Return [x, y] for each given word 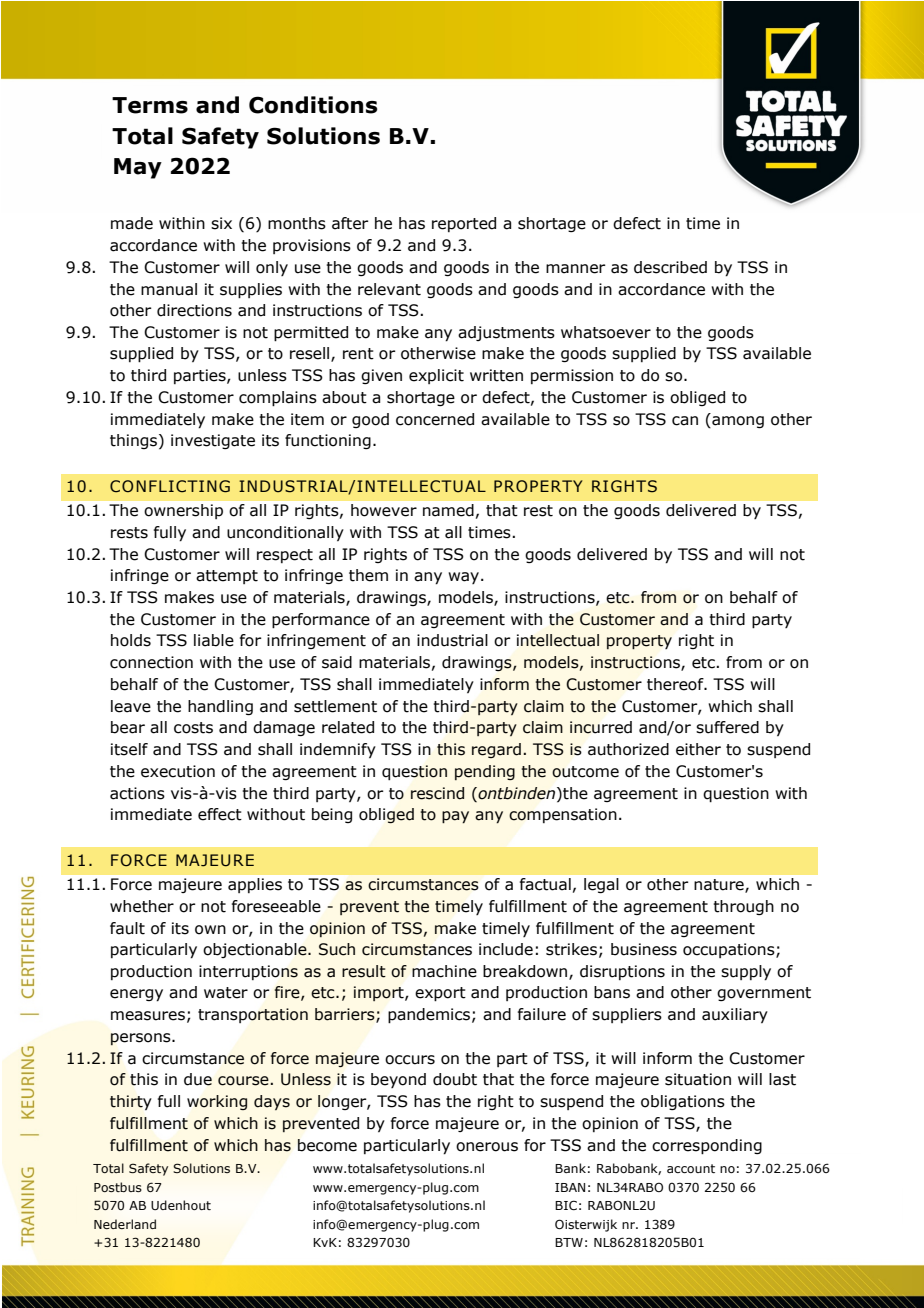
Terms [150, 105]
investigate [213, 441]
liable [214, 640]
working [217, 1102]
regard [496, 750]
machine [444, 971]
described [670, 267]
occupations [730, 950]
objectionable [256, 950]
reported [464, 224]
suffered [727, 727]
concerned [435, 419]
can [685, 421]
